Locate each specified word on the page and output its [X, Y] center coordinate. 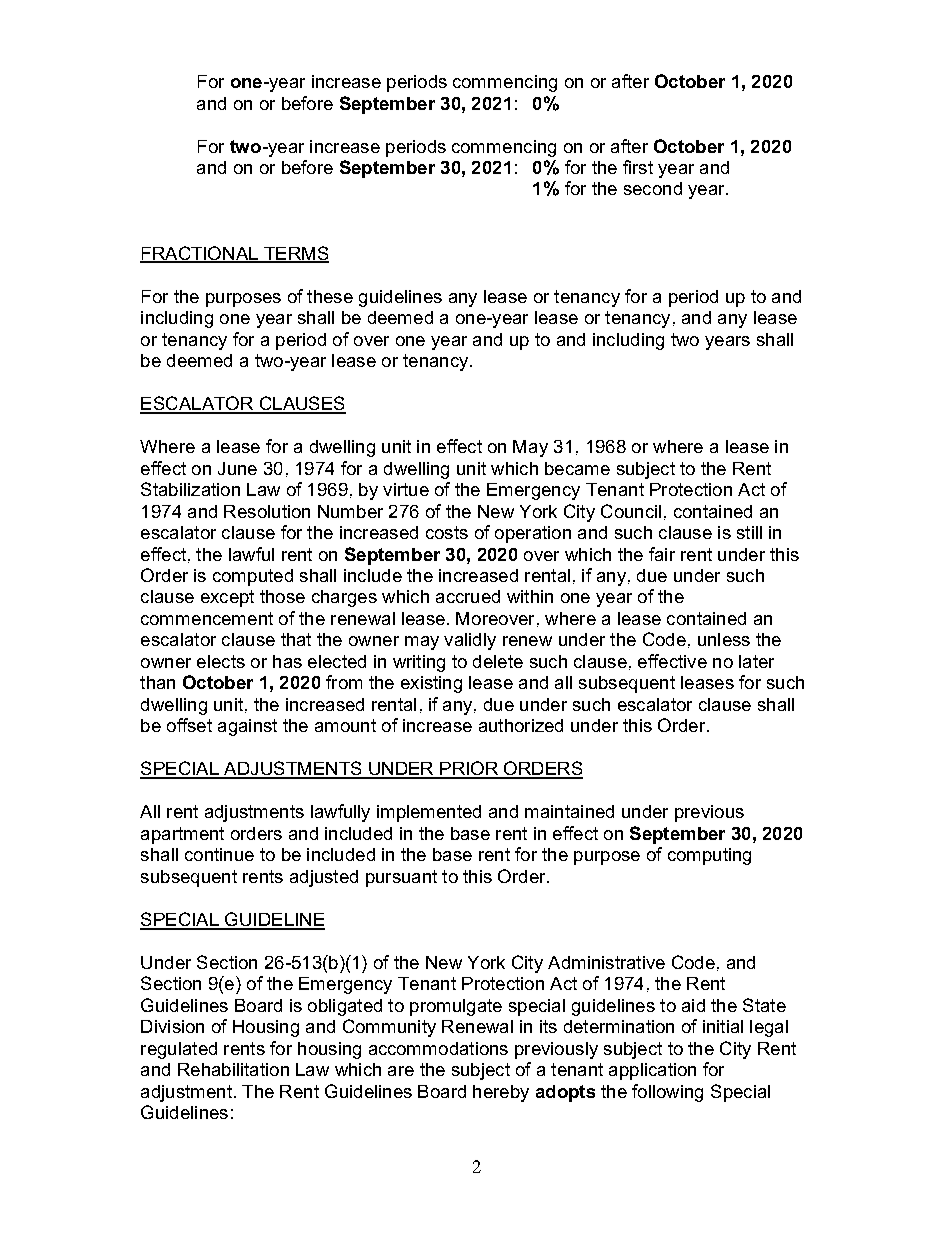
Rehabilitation [233, 1069]
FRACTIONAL [200, 254]
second [653, 188]
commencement [207, 618]
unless [724, 639]
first [638, 167]
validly [470, 641]
